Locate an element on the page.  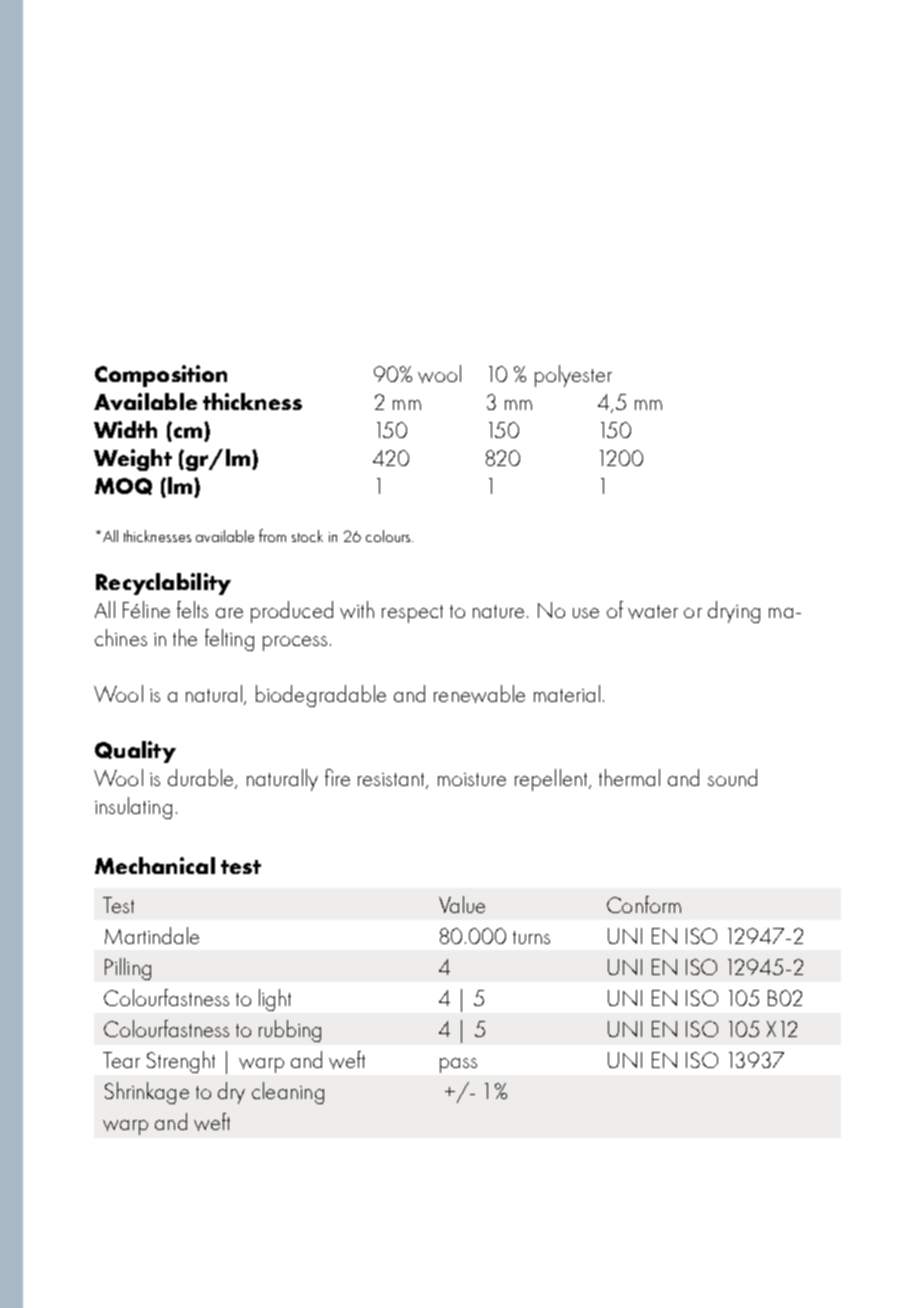
Quality is located at coordinates (135, 752).
